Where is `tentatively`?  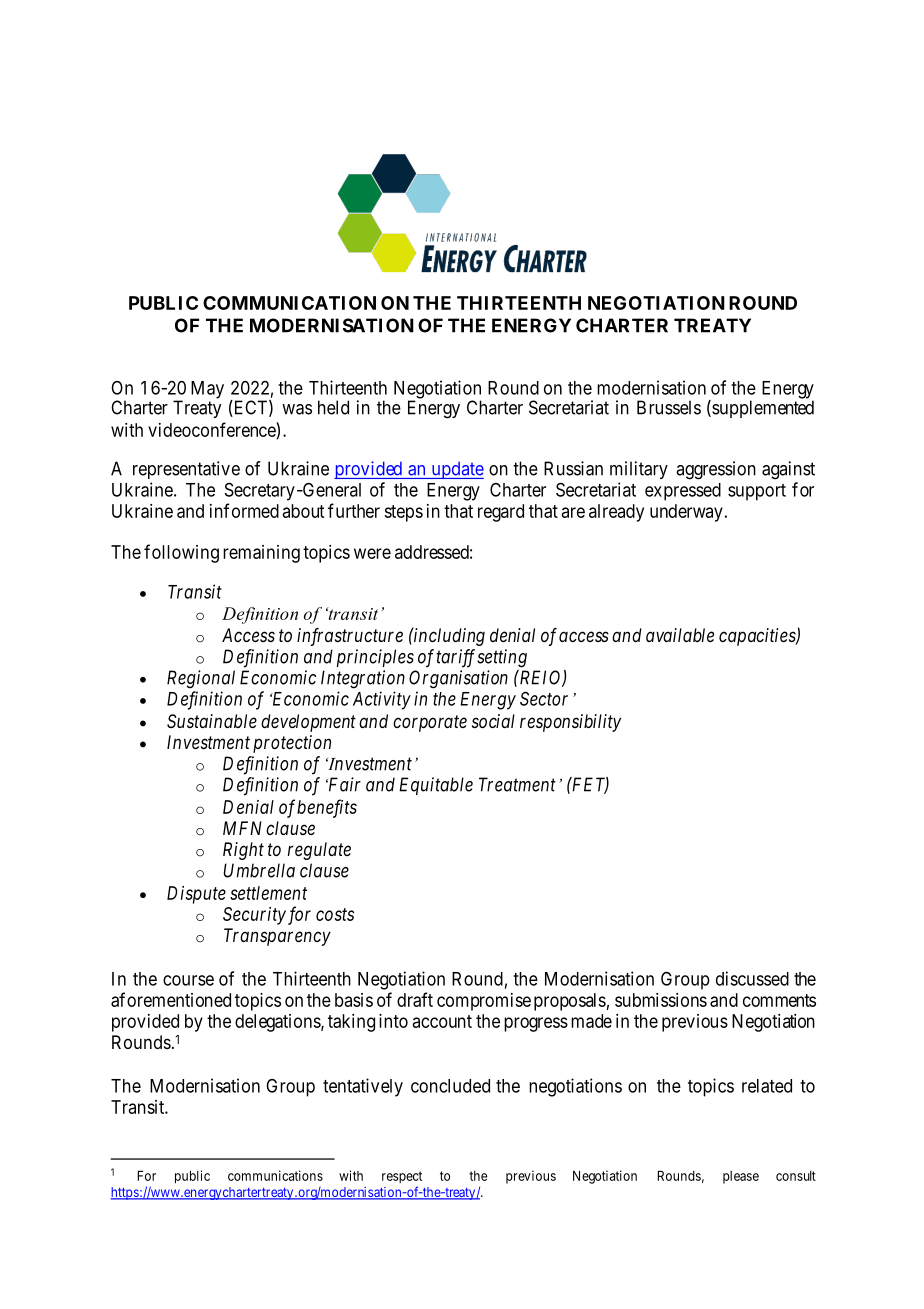 tentatively is located at coordinates (363, 1087).
